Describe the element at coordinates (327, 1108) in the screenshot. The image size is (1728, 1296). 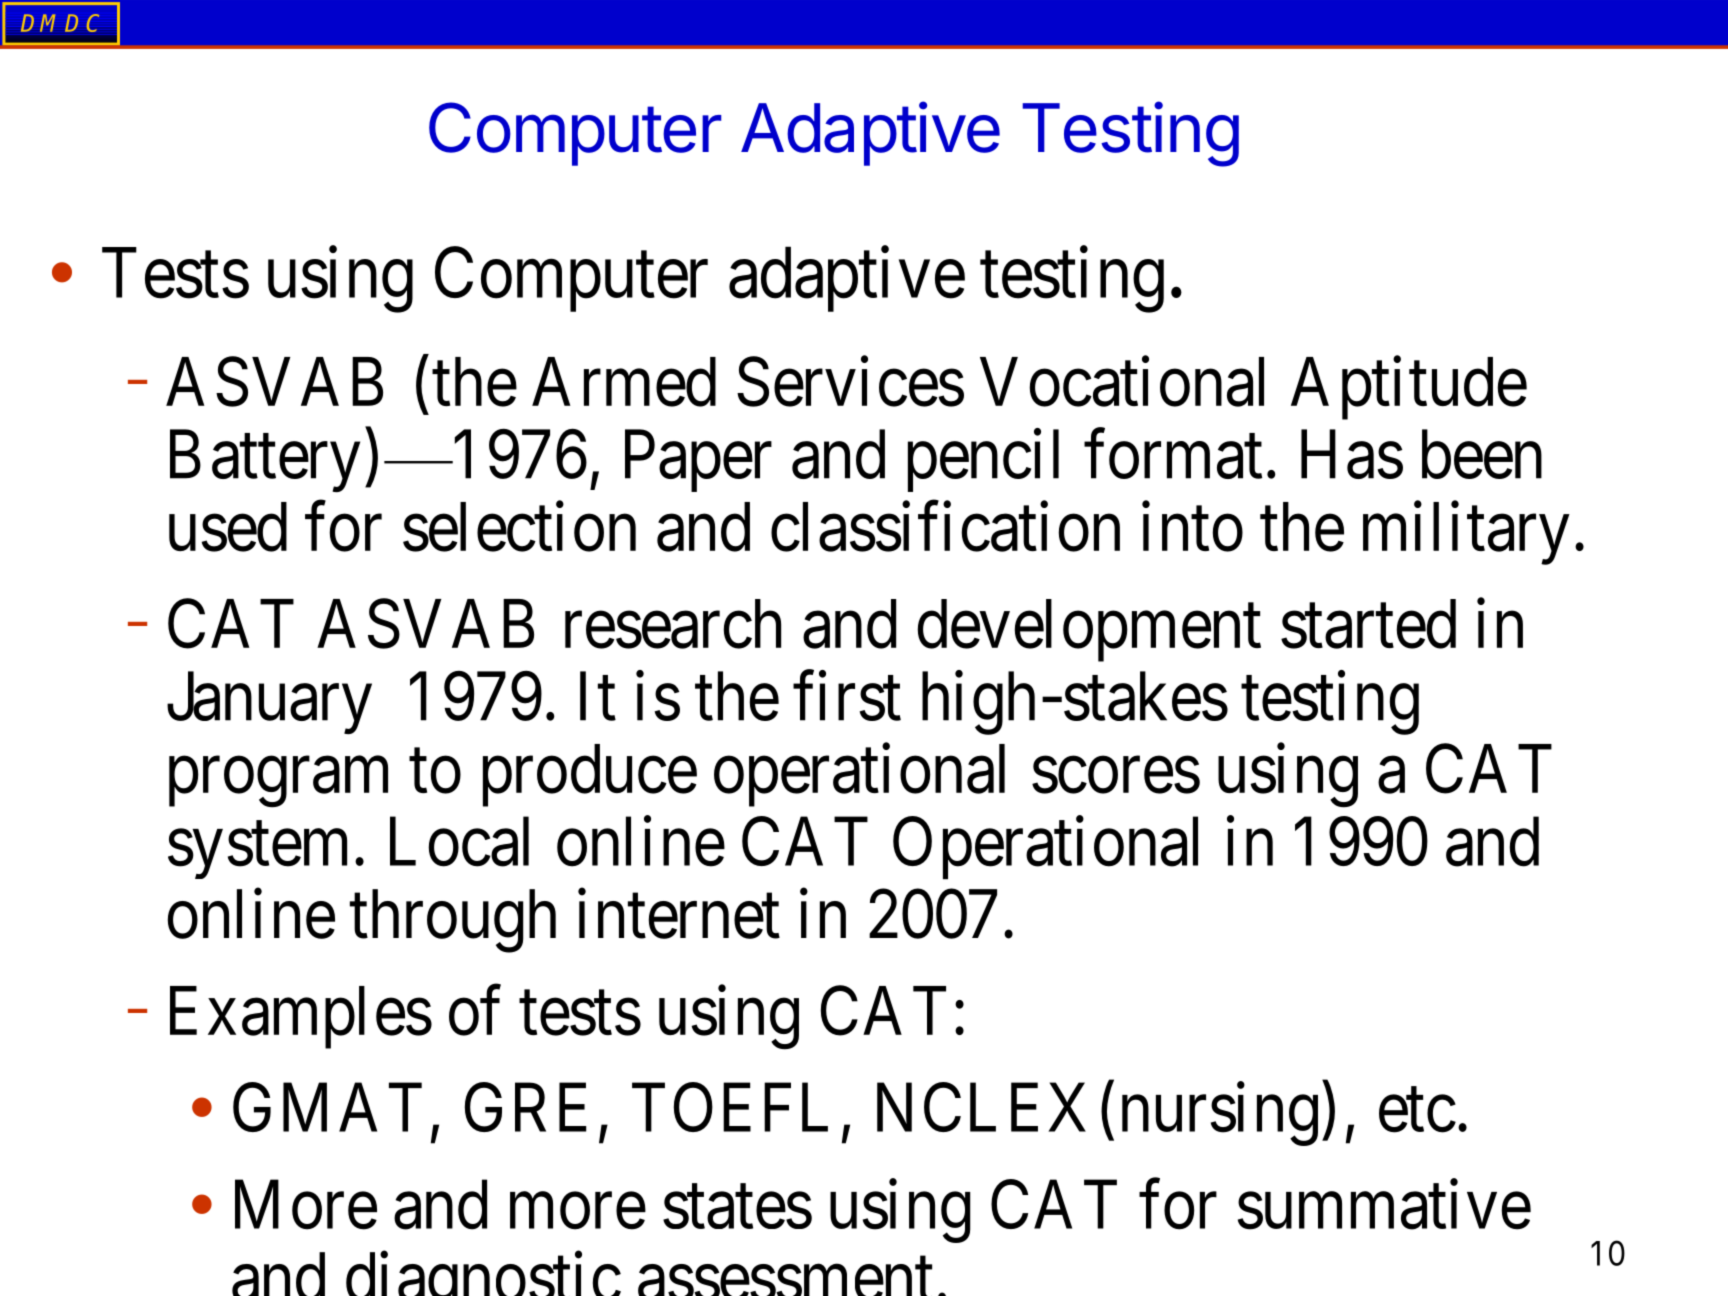
I see `GMAT` at that location.
